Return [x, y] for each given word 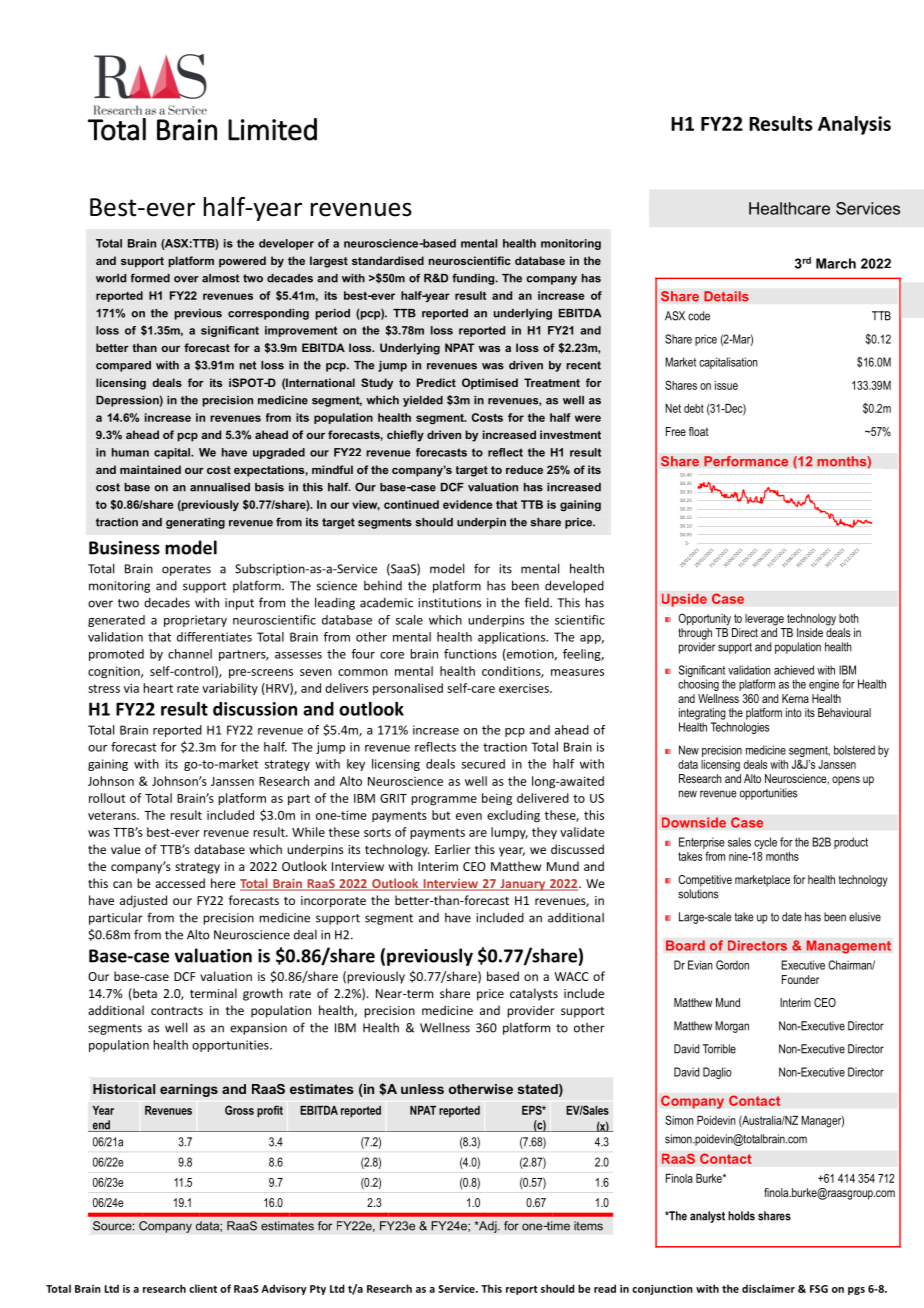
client [203, 1288]
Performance [746, 461]
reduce [524, 469]
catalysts [534, 994]
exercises [525, 688]
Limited [272, 129]
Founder [800, 979]
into [794, 712]
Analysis [854, 125]
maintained [150, 469]
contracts [177, 1011]
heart [158, 688]
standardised [388, 260]
